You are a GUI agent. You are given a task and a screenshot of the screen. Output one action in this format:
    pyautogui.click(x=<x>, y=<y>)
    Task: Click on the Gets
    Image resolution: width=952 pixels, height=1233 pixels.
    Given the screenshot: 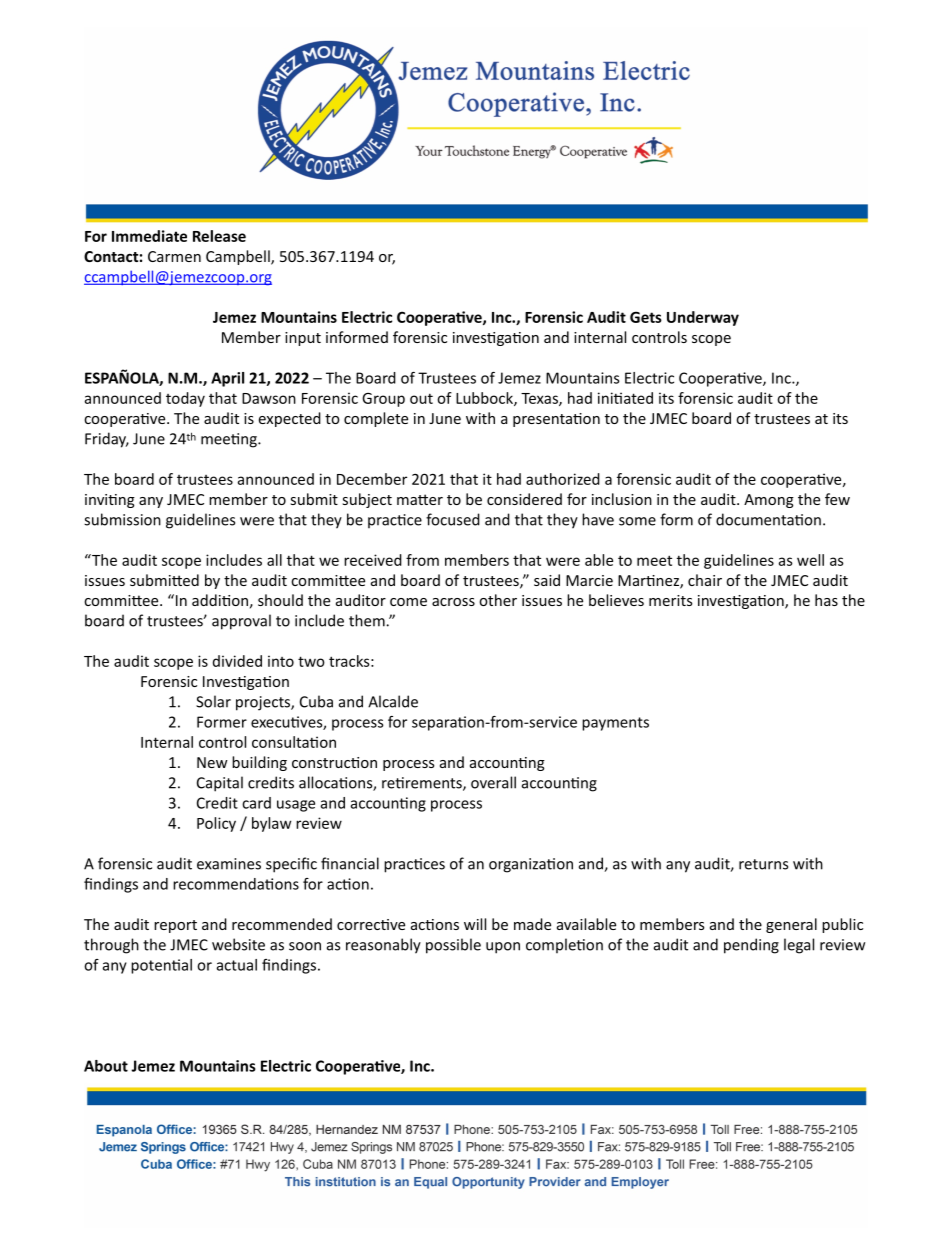 What is the action you would take?
    pyautogui.click(x=646, y=317)
